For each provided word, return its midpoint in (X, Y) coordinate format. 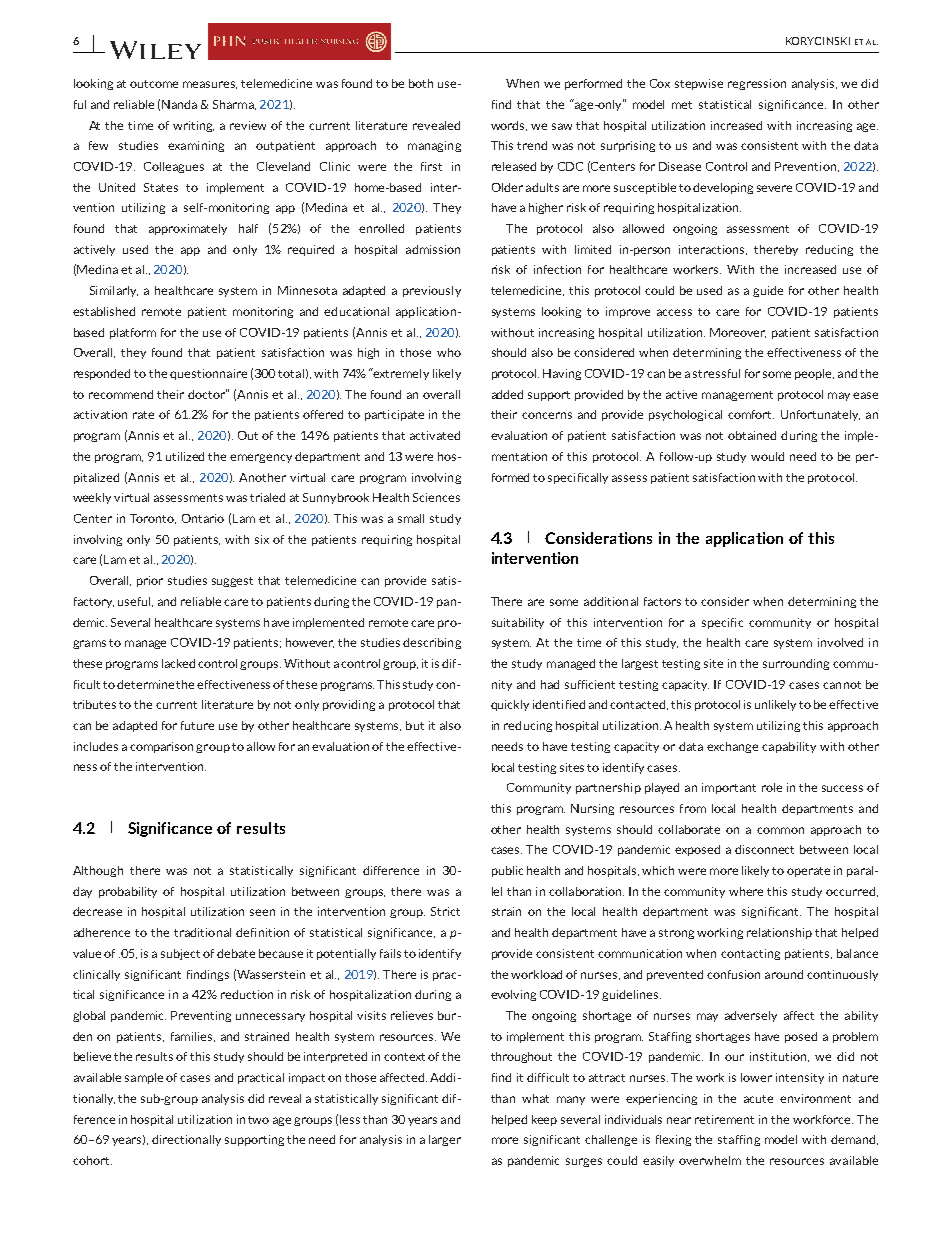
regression (757, 84)
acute (758, 1099)
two (258, 1120)
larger (445, 1140)
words (509, 126)
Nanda (179, 104)
